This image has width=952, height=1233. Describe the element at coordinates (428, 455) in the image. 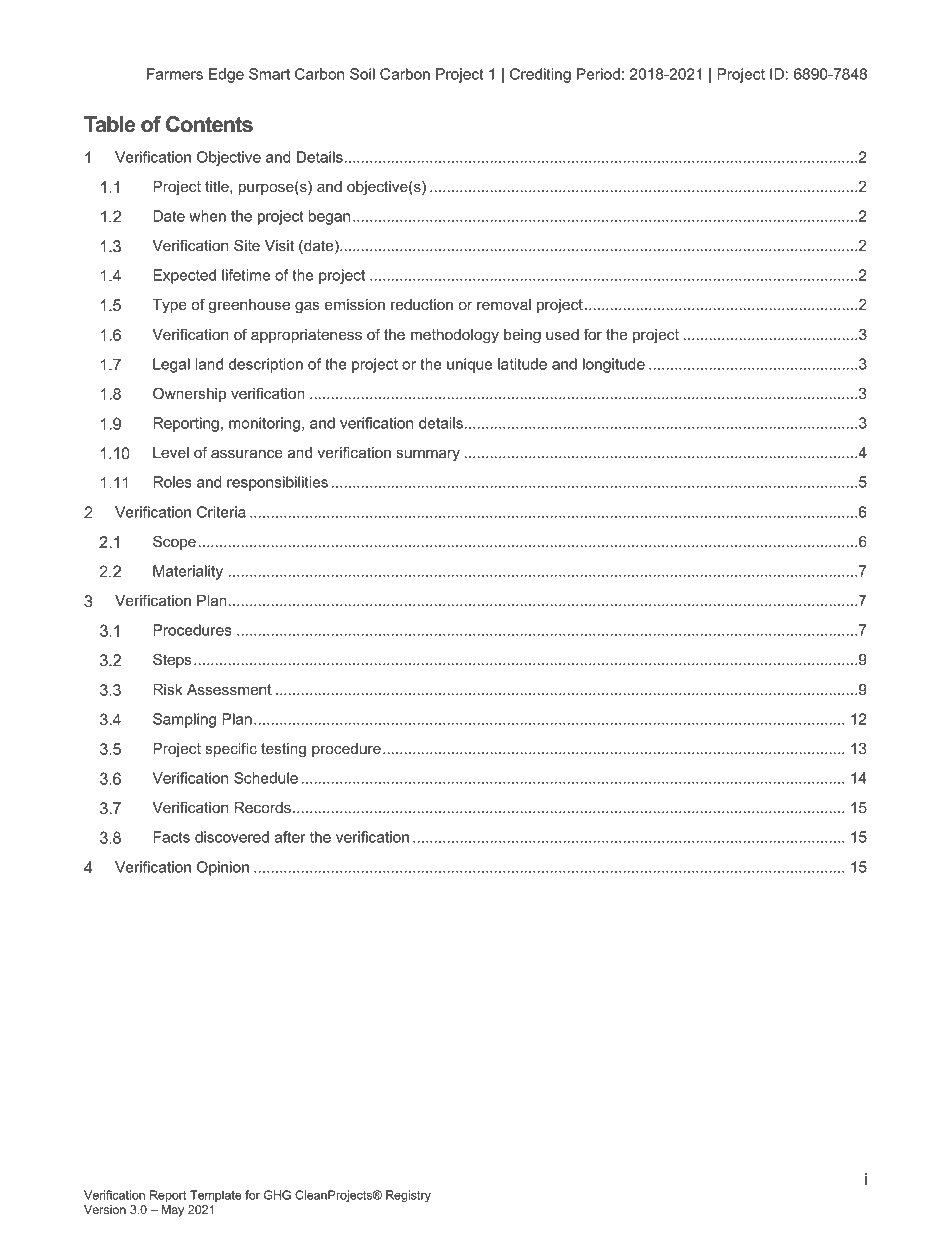

I see `summary` at that location.
